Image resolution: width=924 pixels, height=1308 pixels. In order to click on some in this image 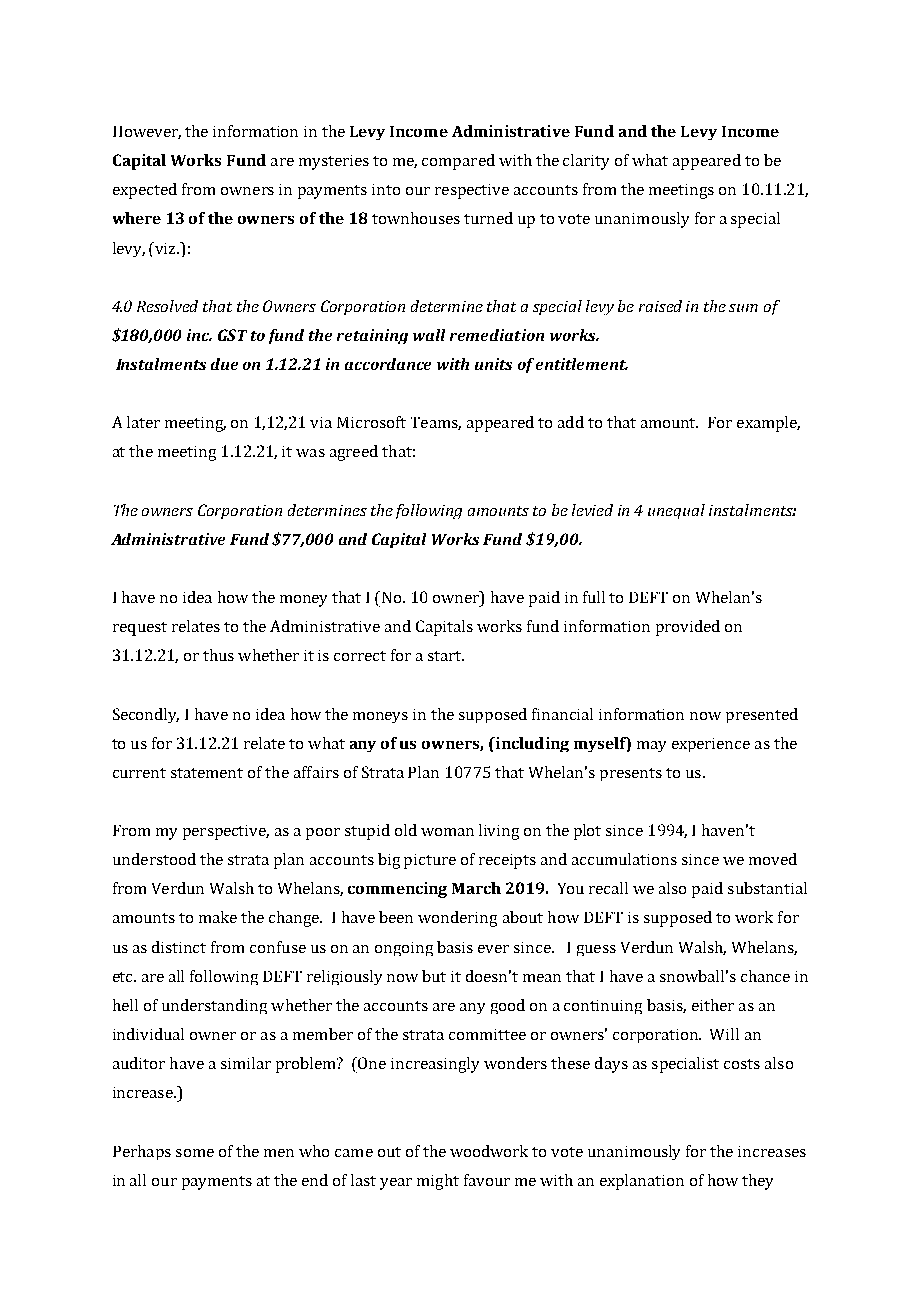, I will do `click(195, 1153)`.
